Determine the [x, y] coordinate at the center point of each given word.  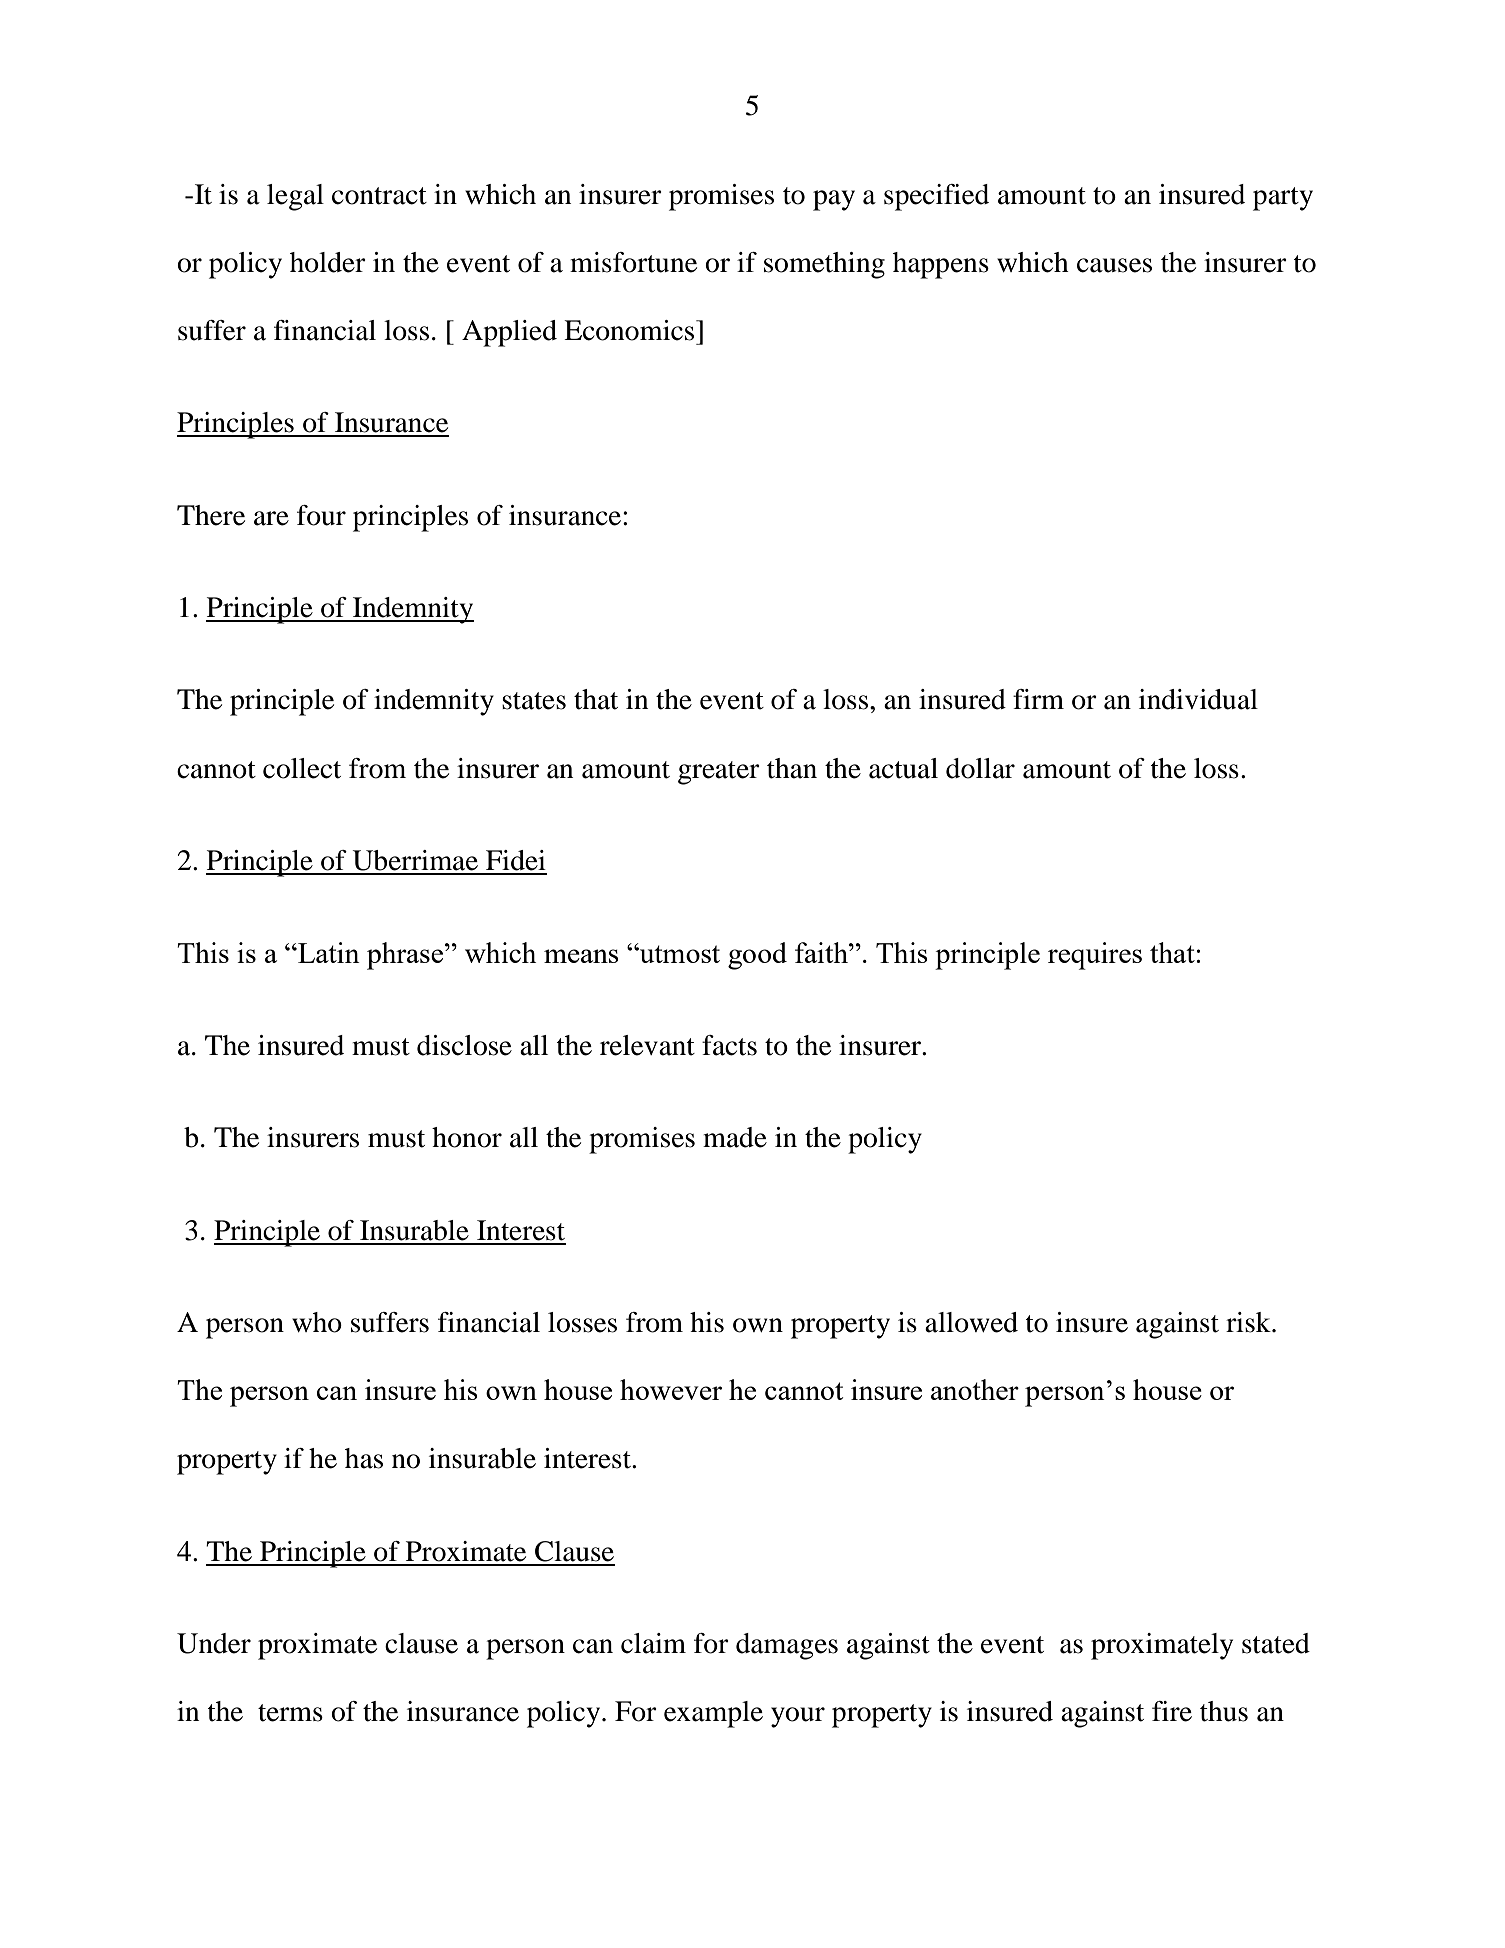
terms [290, 1713]
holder [328, 262]
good [757, 956]
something [824, 265]
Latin [328, 952]
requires [1095, 956]
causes [1114, 265]
